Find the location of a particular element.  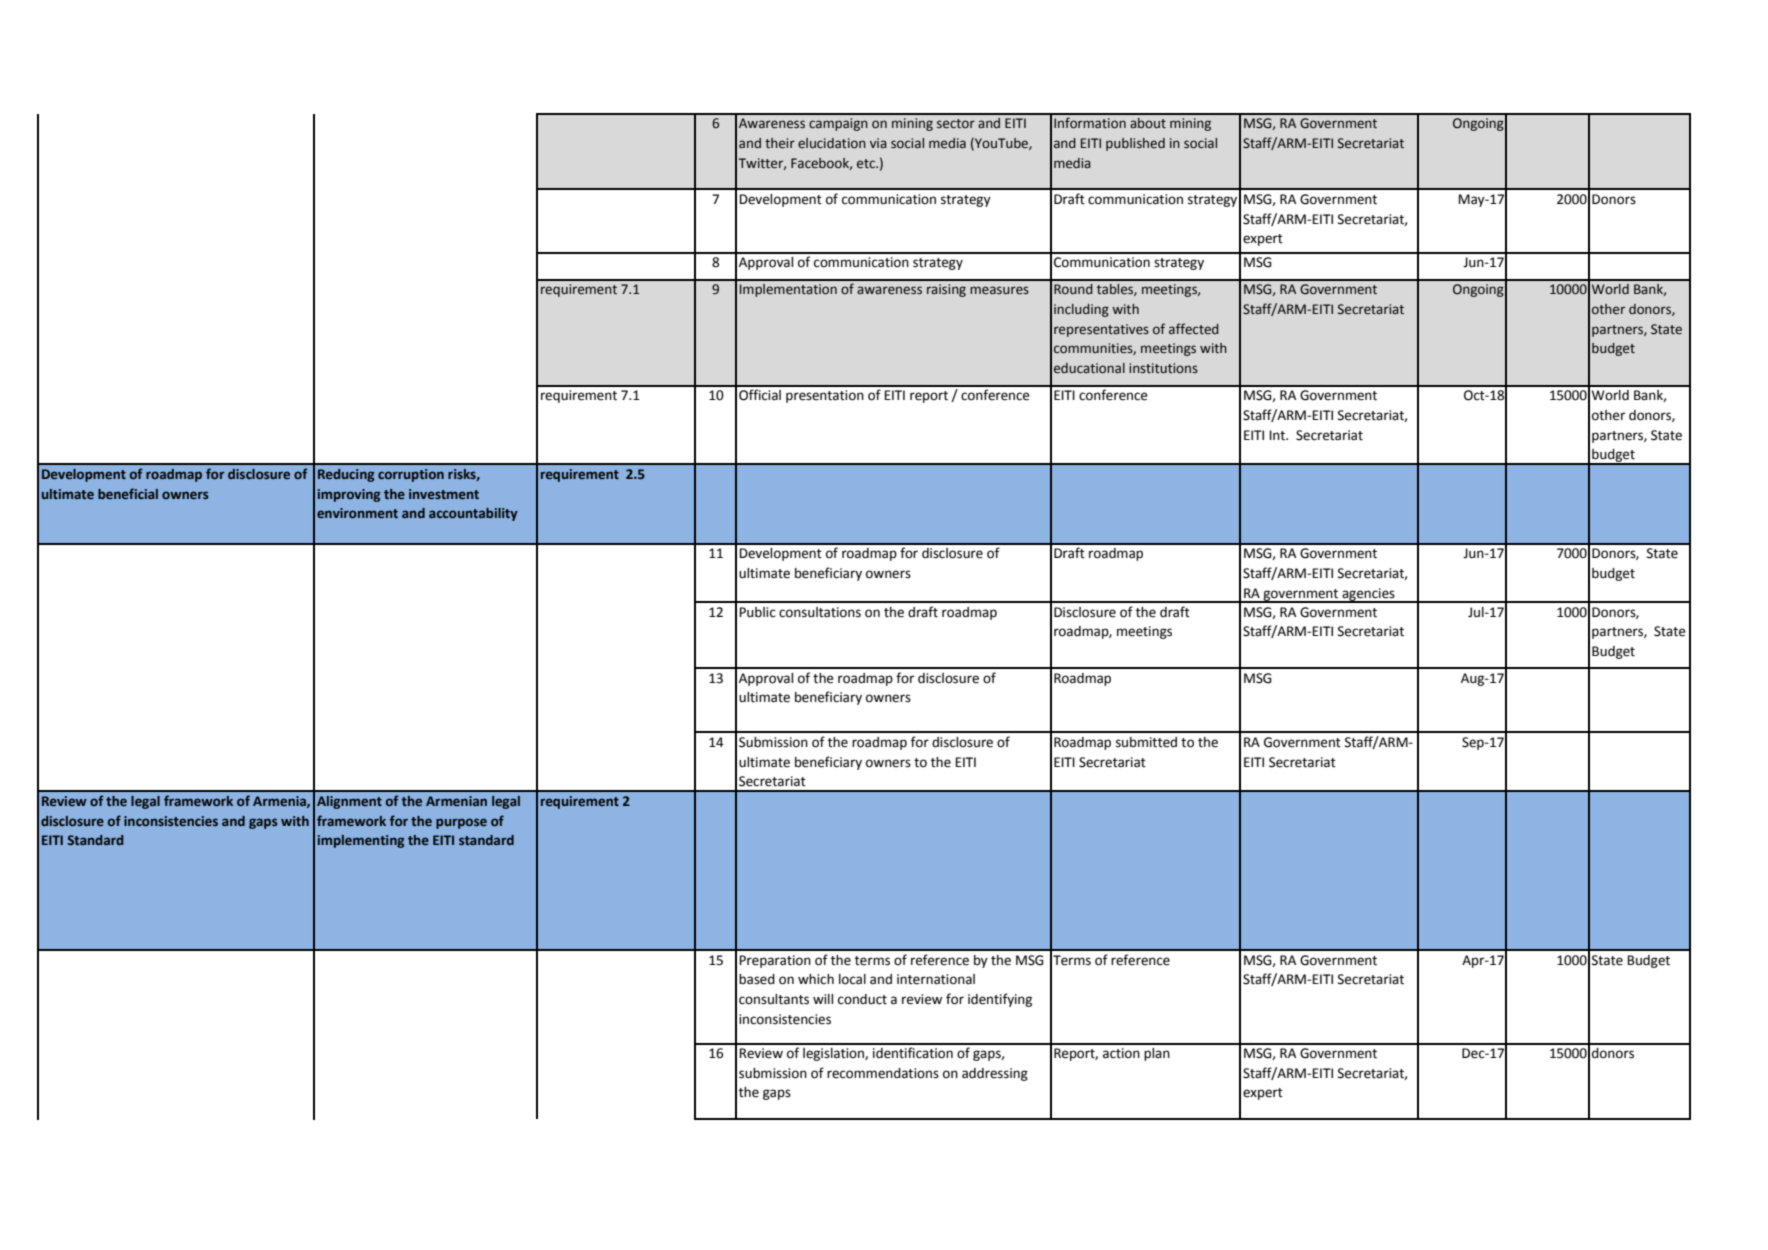

published is located at coordinates (1135, 144).
